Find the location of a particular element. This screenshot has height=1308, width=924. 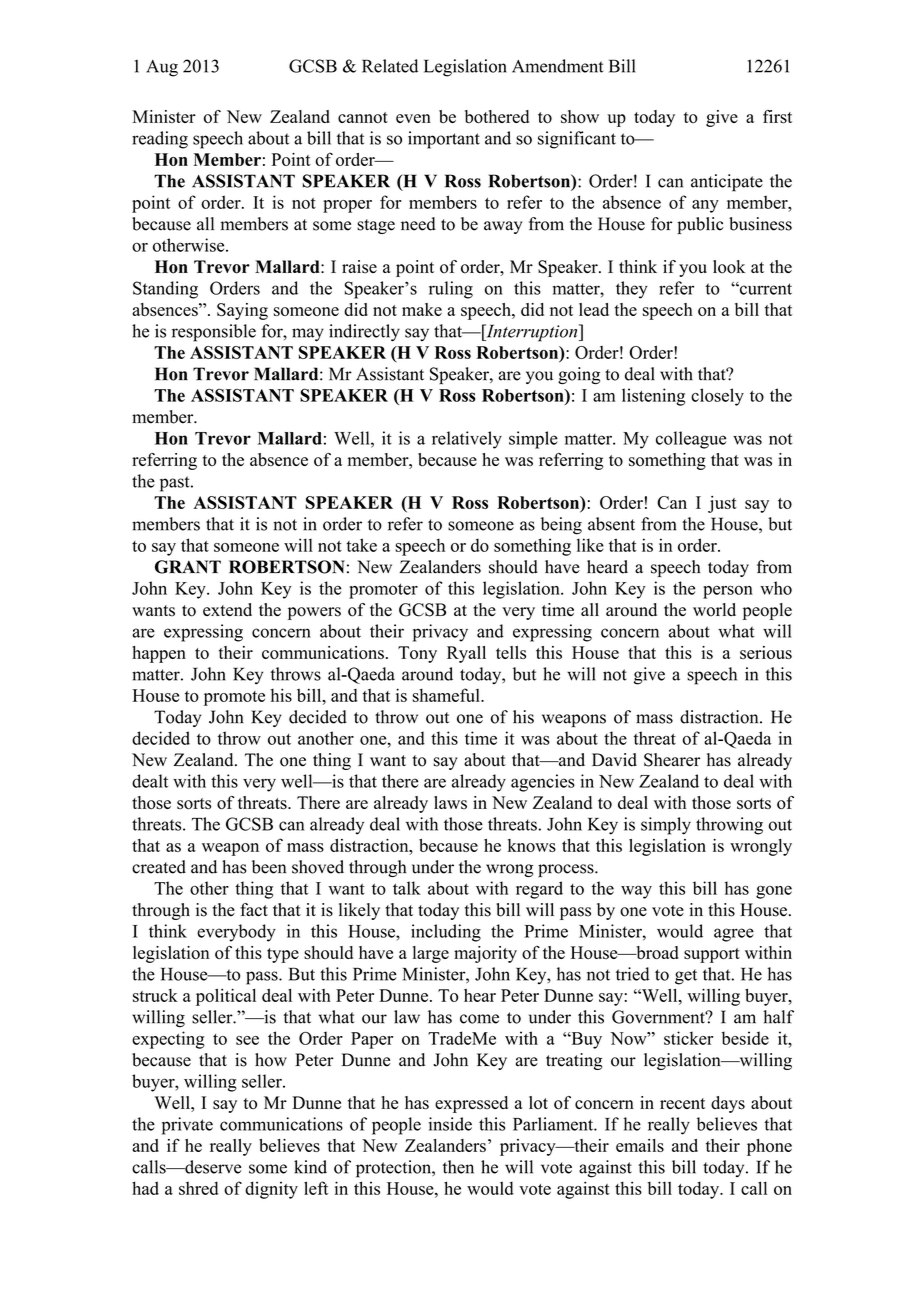

Aug is located at coordinates (162, 68).
